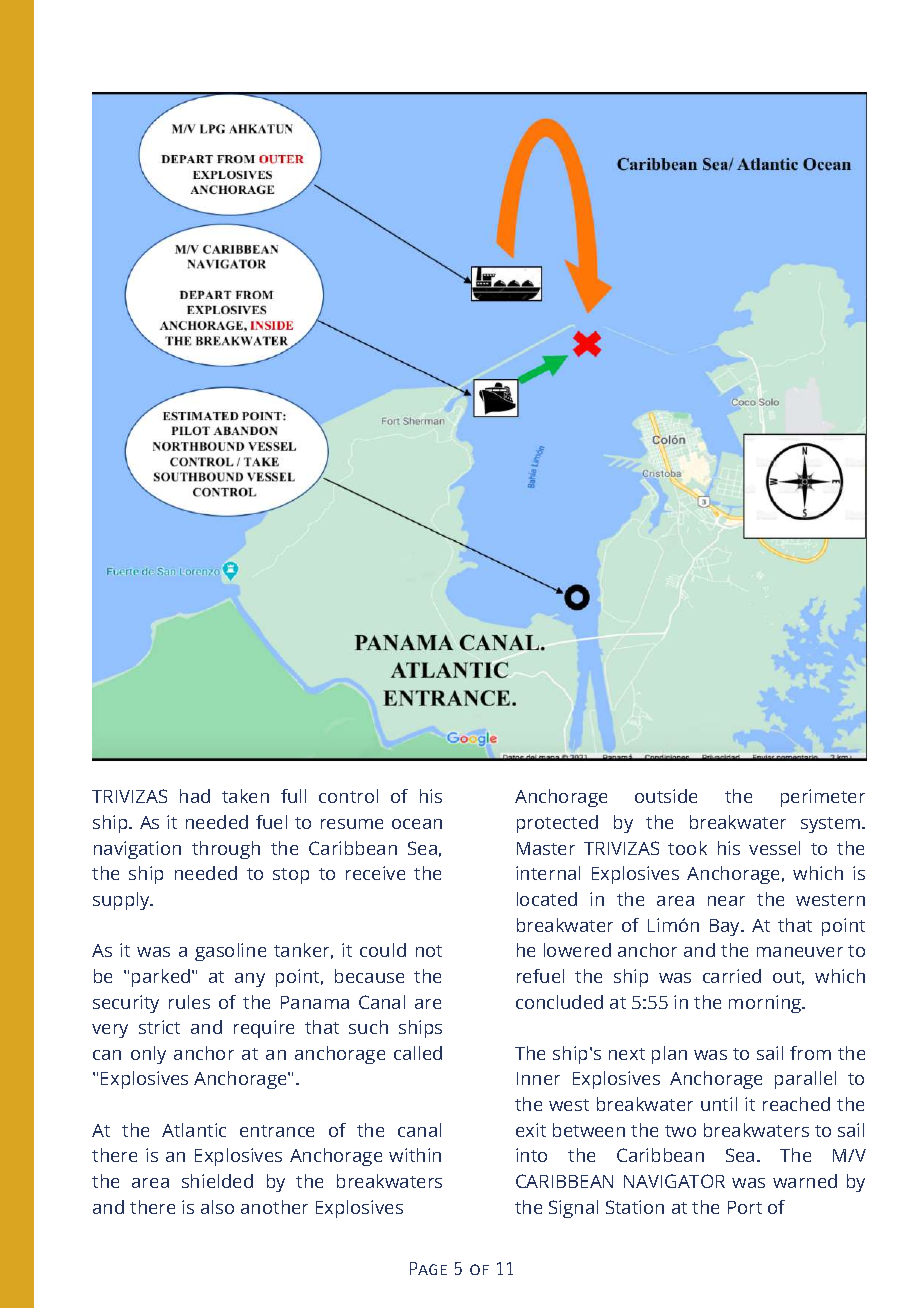 This page has width=924, height=1308. What do you see at coordinates (217, 1207) in the page?
I see `also` at bounding box center [217, 1207].
